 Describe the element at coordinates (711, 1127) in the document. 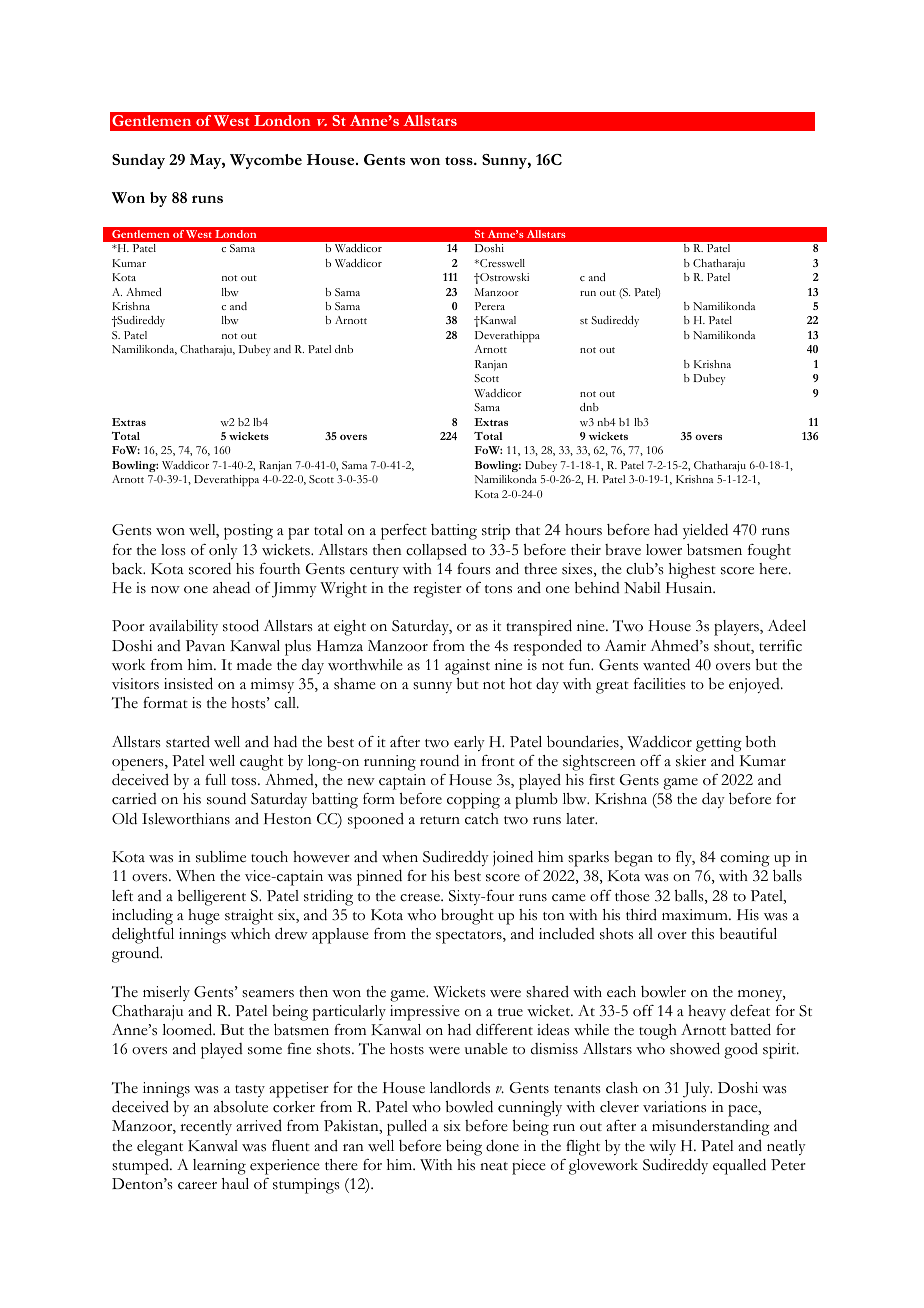

I see `misunderstanding` at that location.
